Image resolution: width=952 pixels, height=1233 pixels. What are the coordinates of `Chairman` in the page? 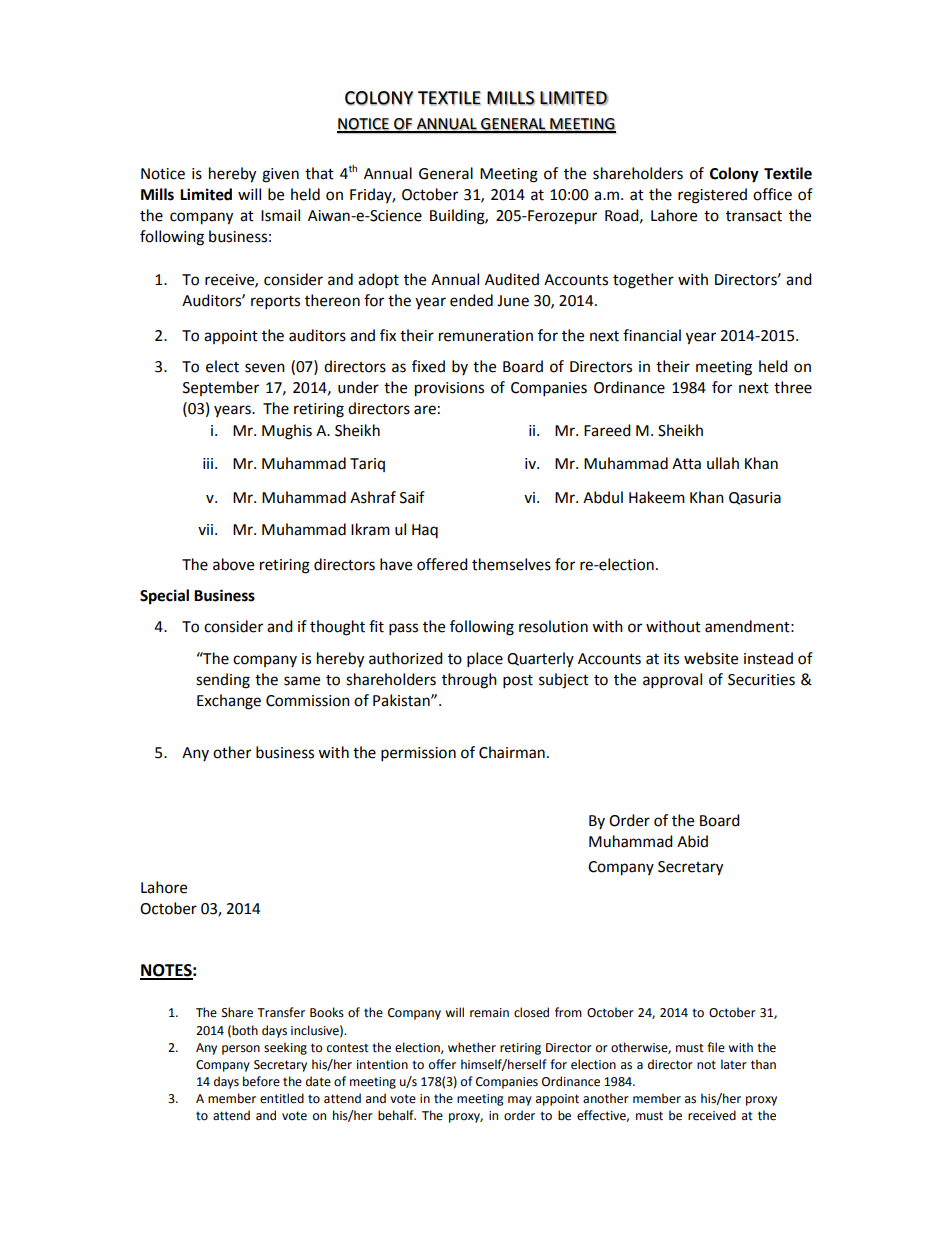 It's located at (512, 752).
